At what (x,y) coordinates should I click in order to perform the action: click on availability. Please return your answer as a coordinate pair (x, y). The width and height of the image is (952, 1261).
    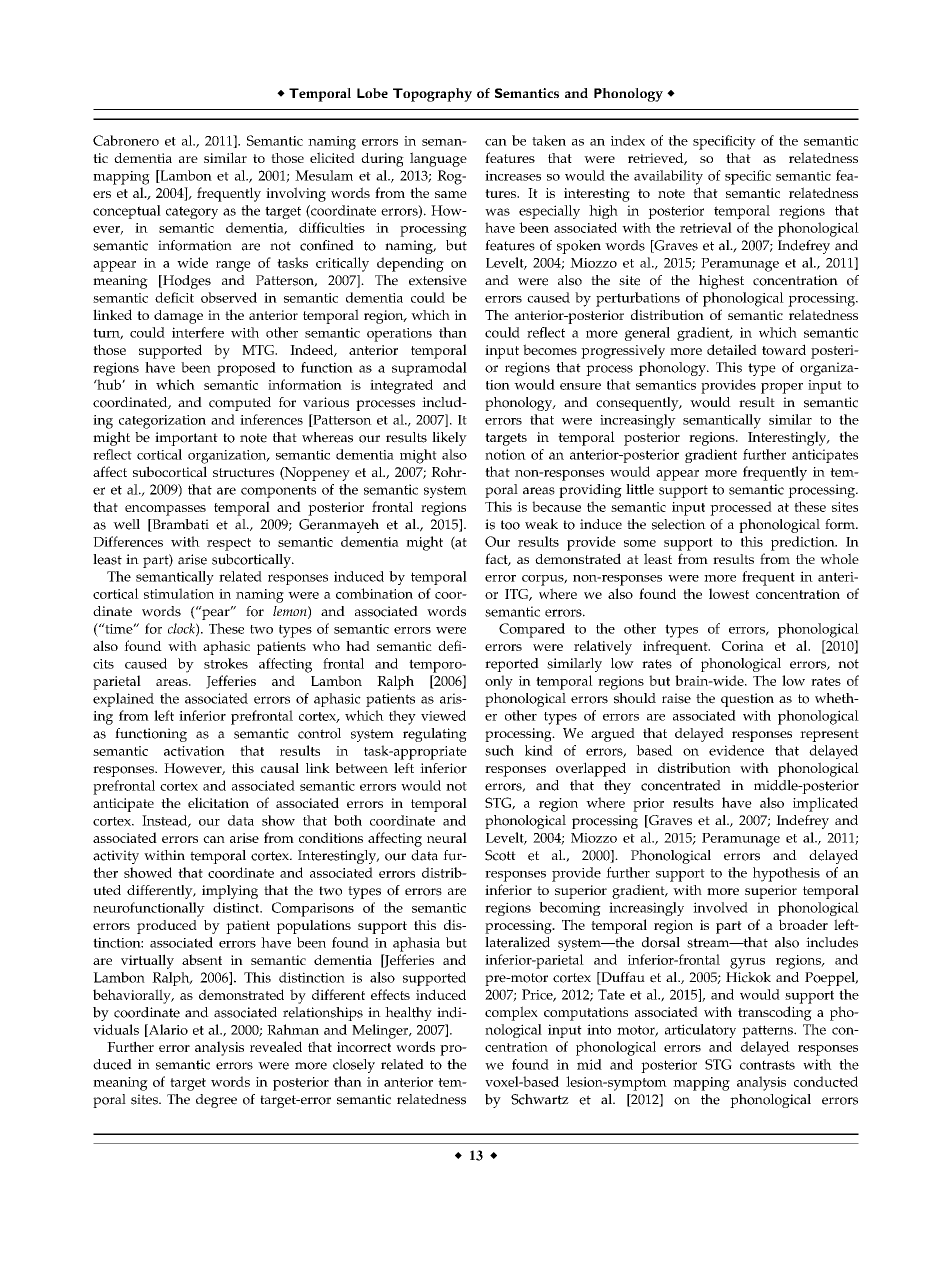
    Looking at the image, I should click on (668, 177).
